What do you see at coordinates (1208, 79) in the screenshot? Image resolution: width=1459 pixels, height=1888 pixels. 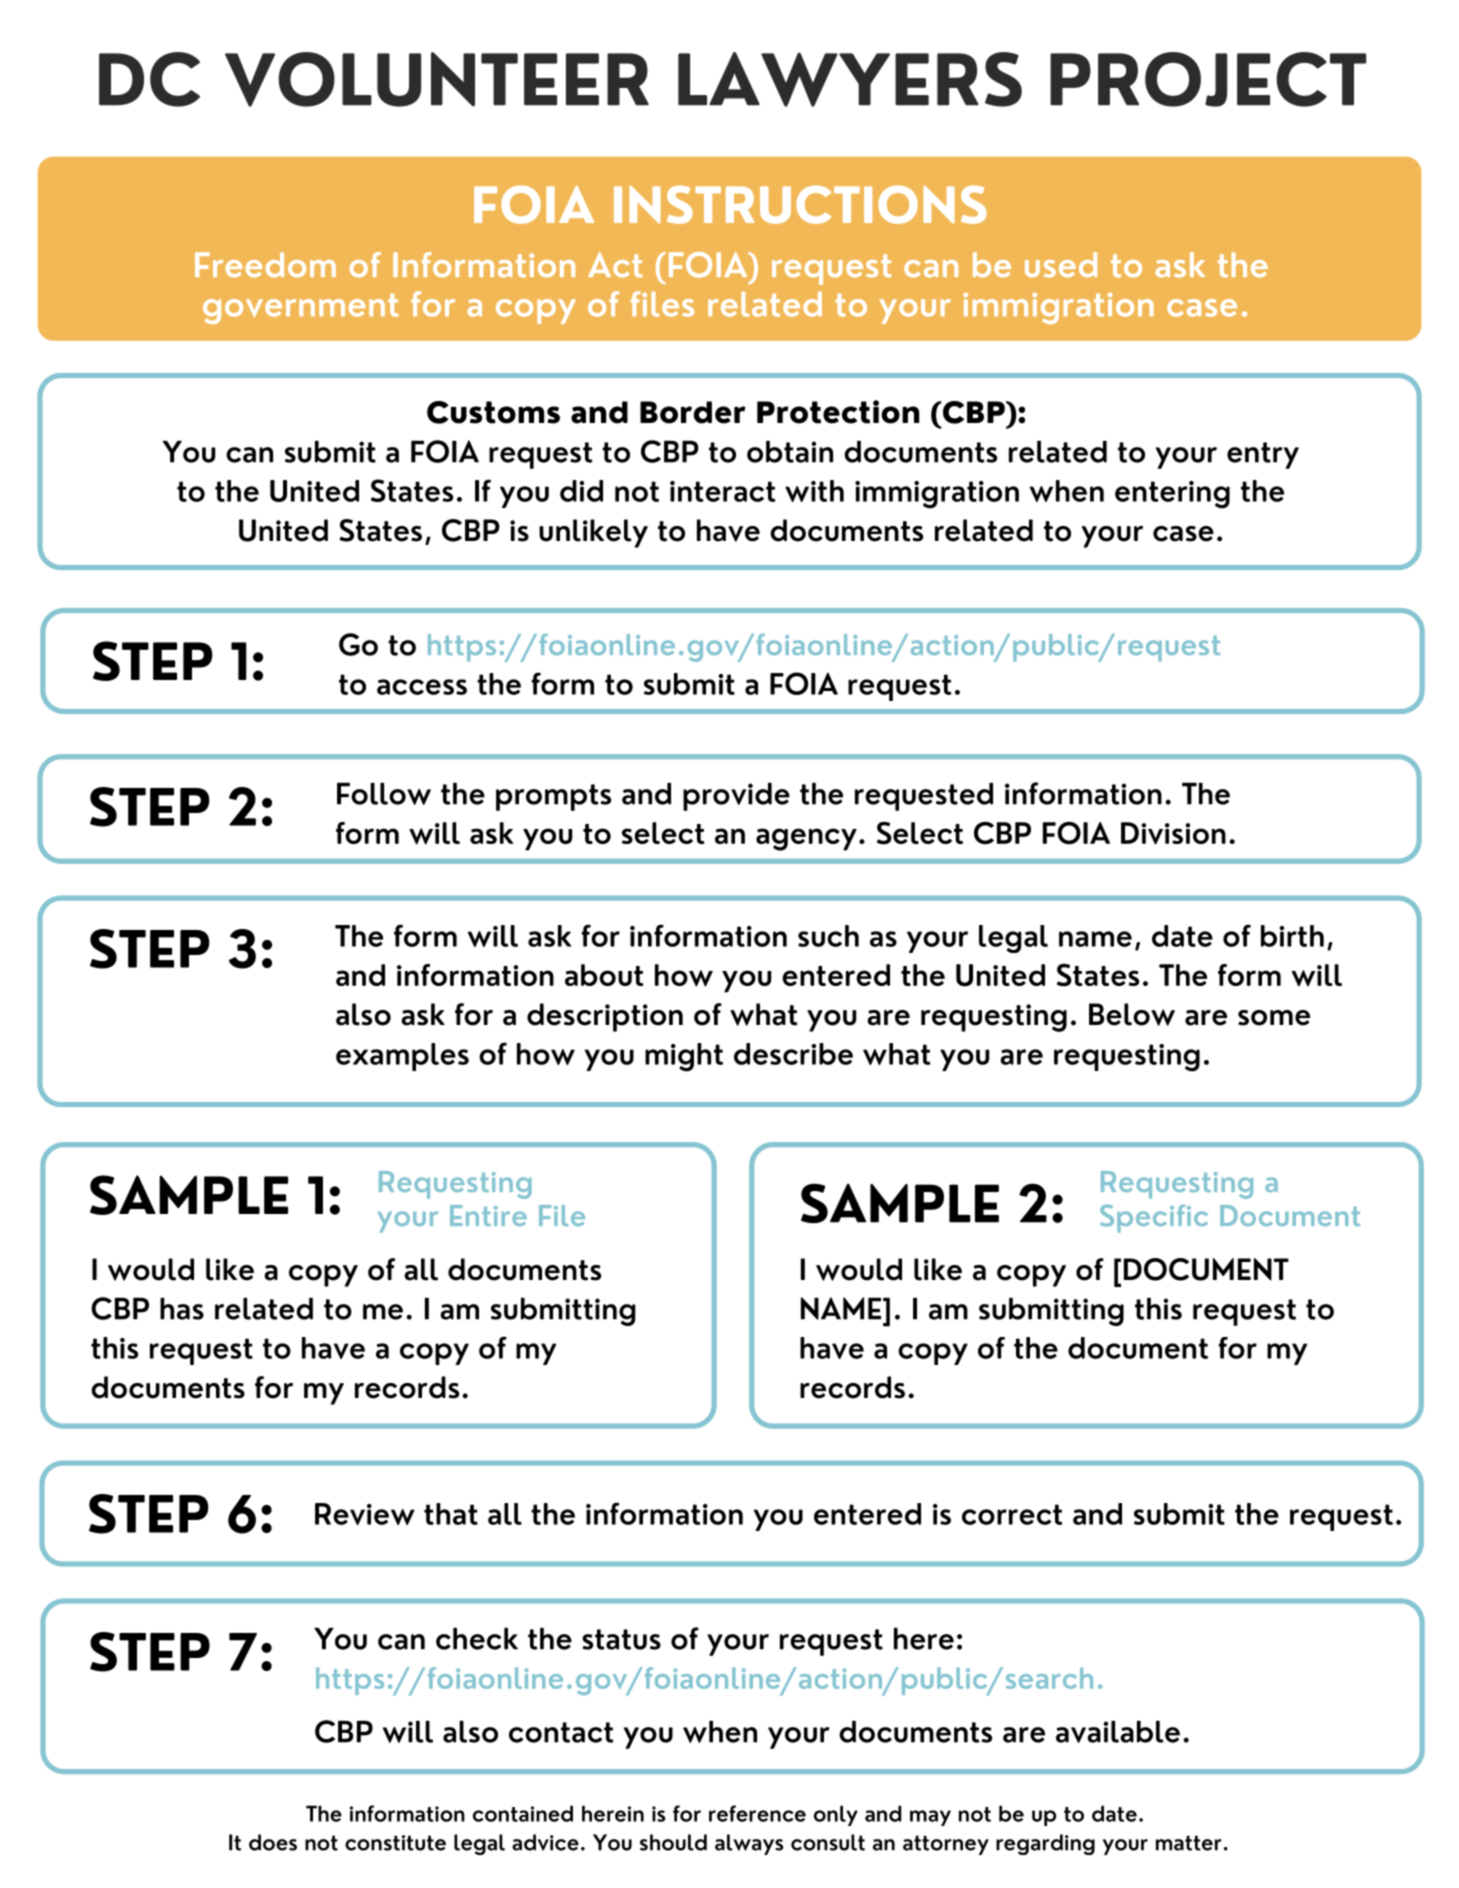 I see `PROJECT` at bounding box center [1208, 79].
